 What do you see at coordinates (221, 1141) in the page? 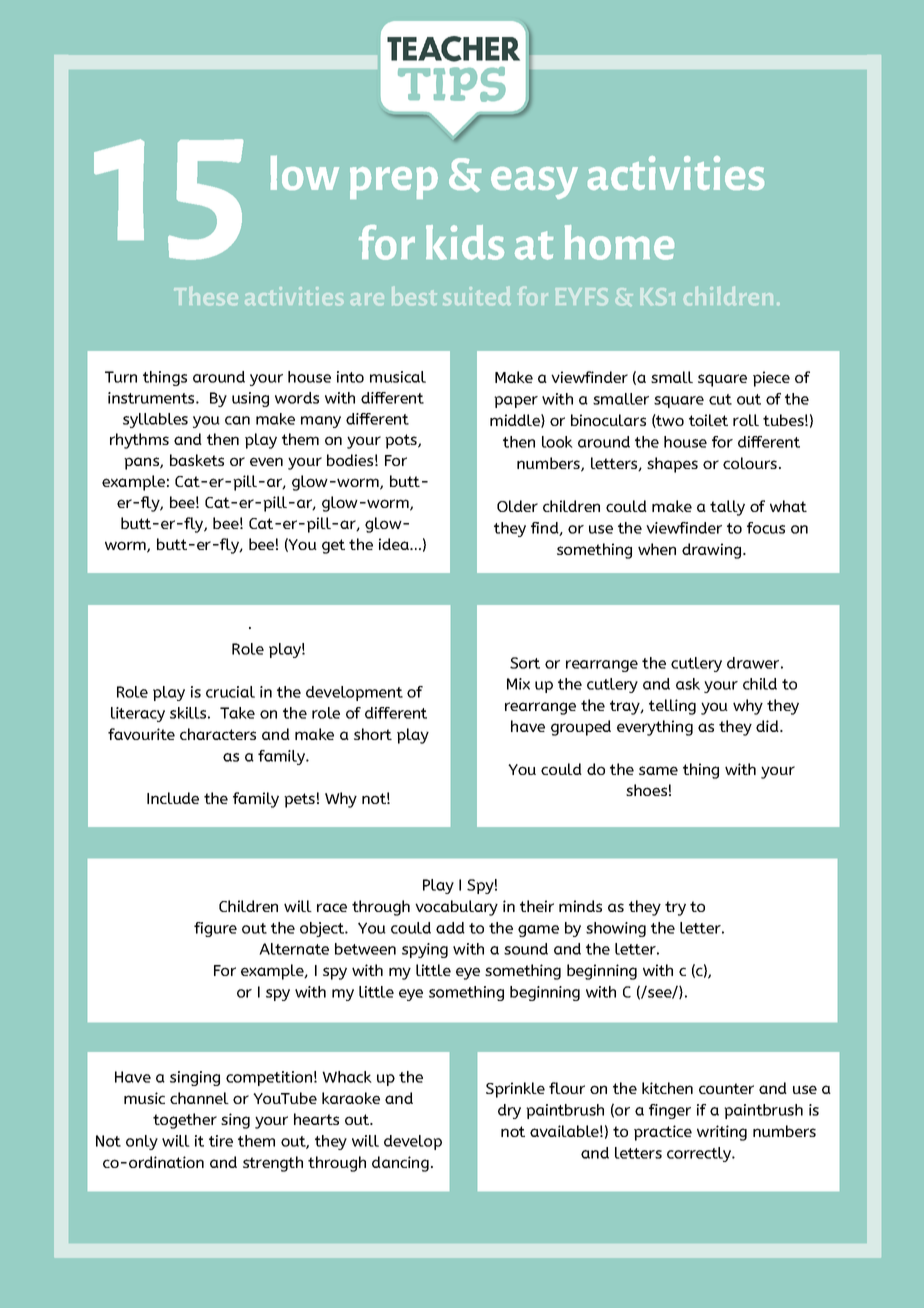
I see `tire` at bounding box center [221, 1141].
